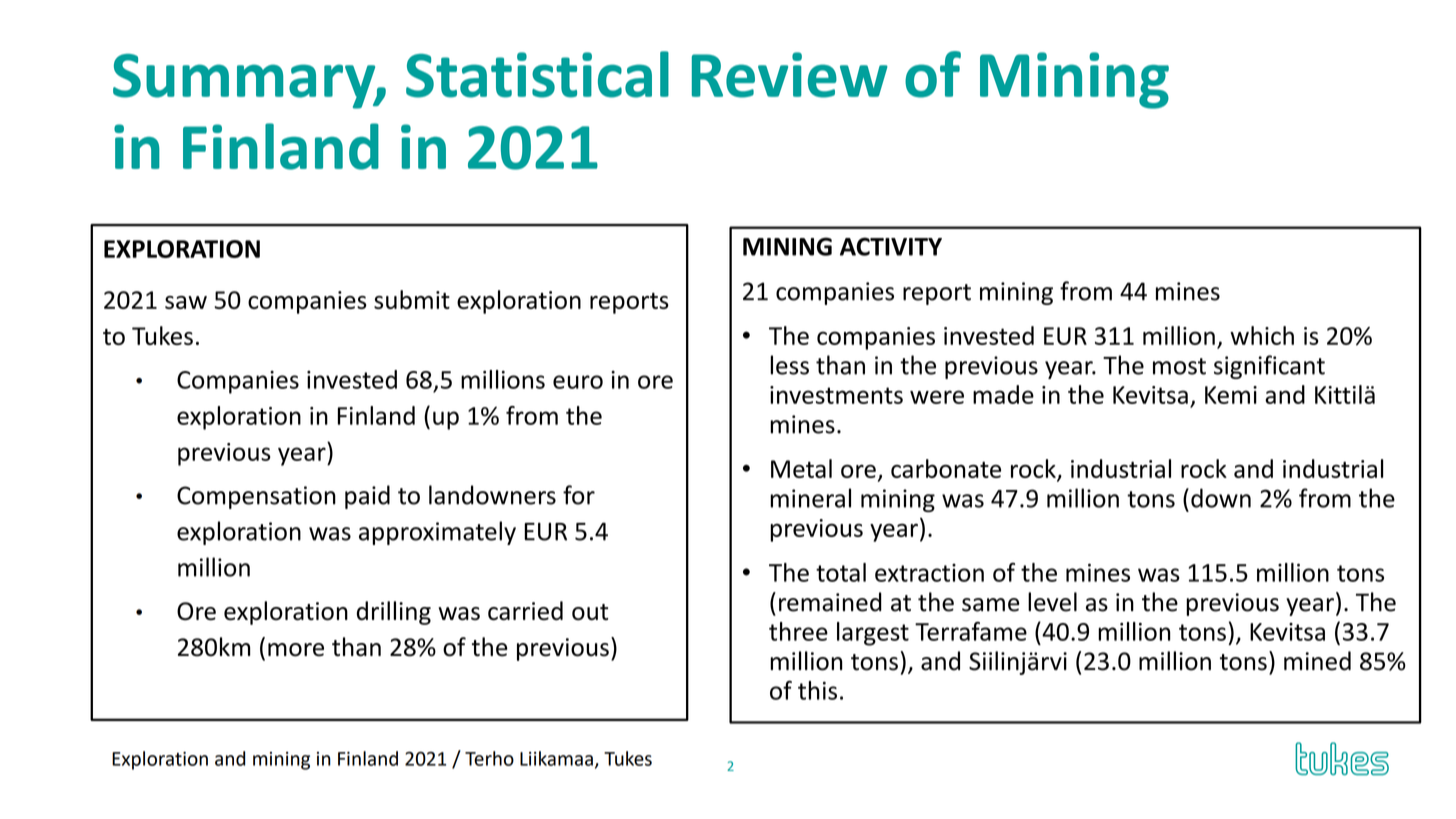  What do you see at coordinates (891, 246) in the image?
I see `ACTIVITY` at bounding box center [891, 246].
